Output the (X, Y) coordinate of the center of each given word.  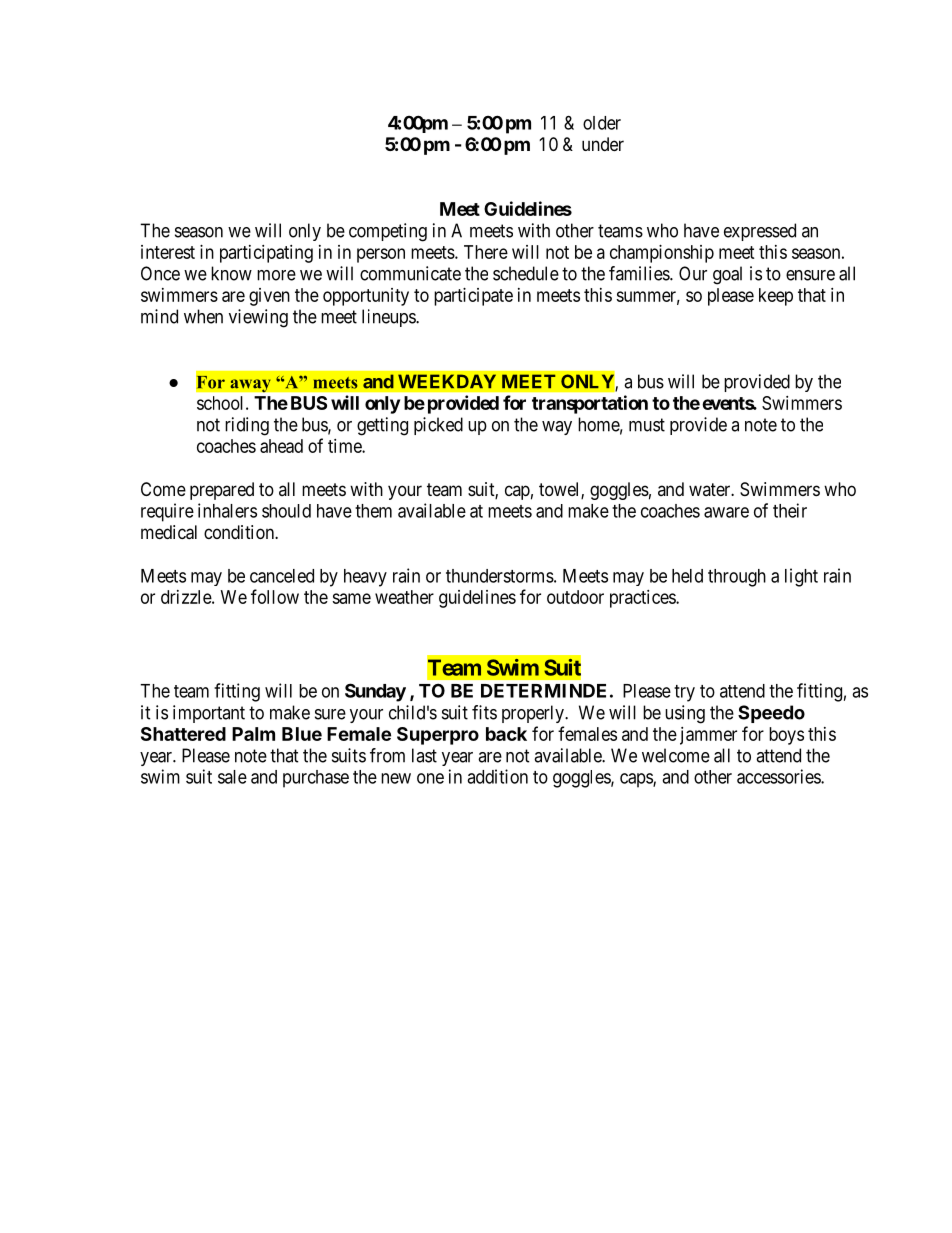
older (602, 123)
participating (266, 254)
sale (232, 777)
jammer (708, 736)
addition (497, 776)
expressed (760, 232)
